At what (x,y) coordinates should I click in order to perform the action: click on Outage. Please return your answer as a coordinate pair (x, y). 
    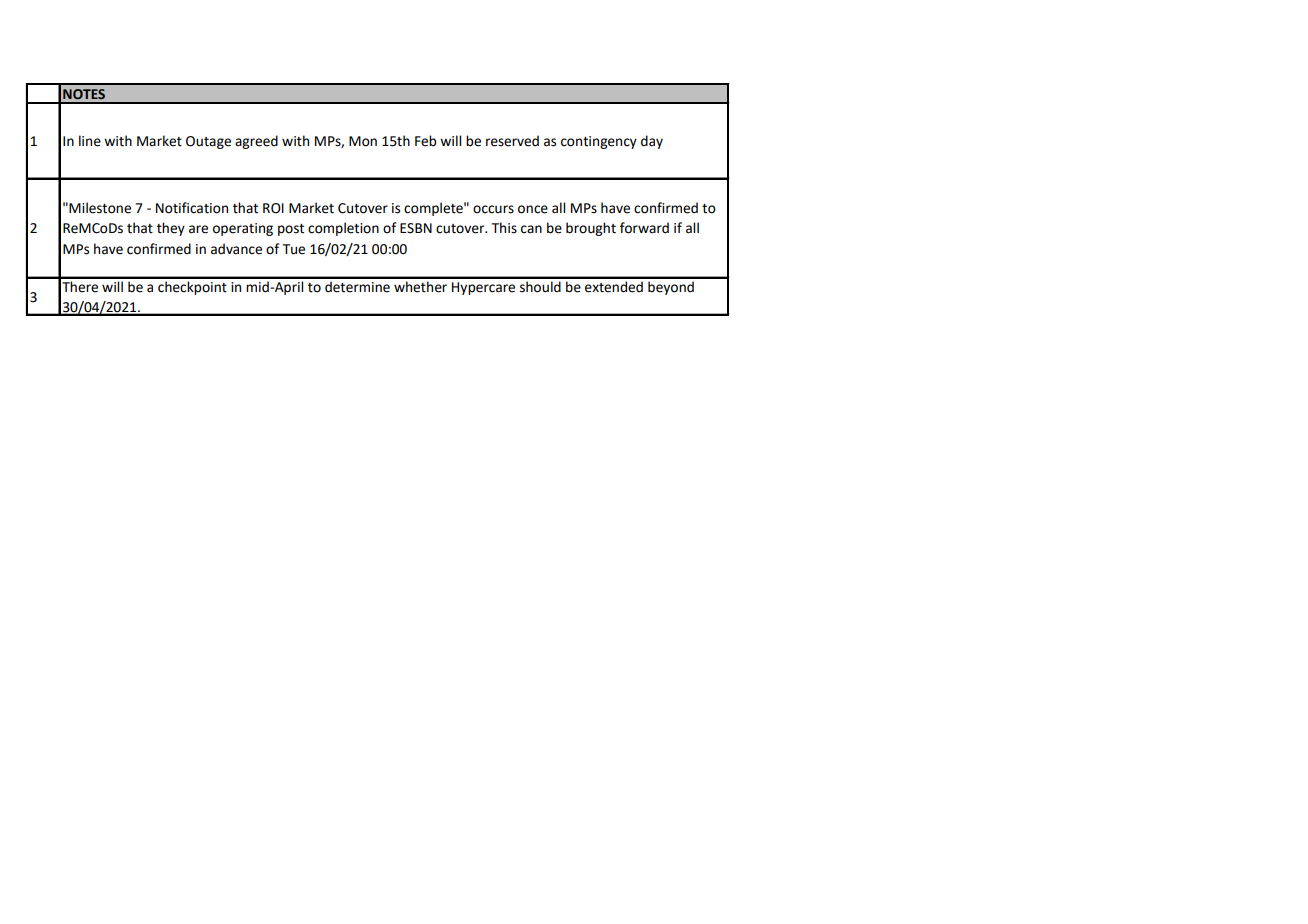
    Looking at the image, I should click on (208, 142).
